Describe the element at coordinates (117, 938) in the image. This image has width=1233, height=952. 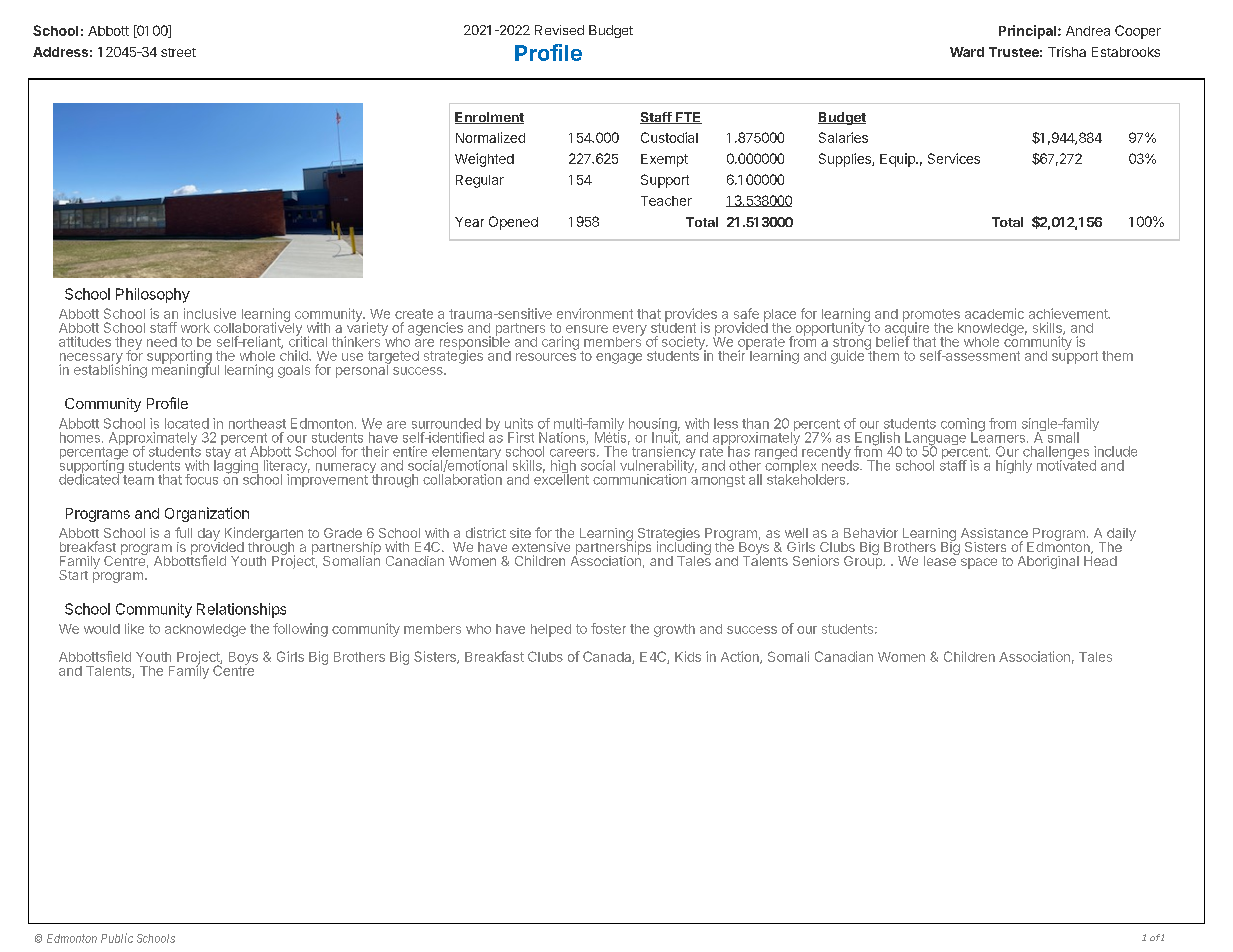
I see `Public` at that location.
